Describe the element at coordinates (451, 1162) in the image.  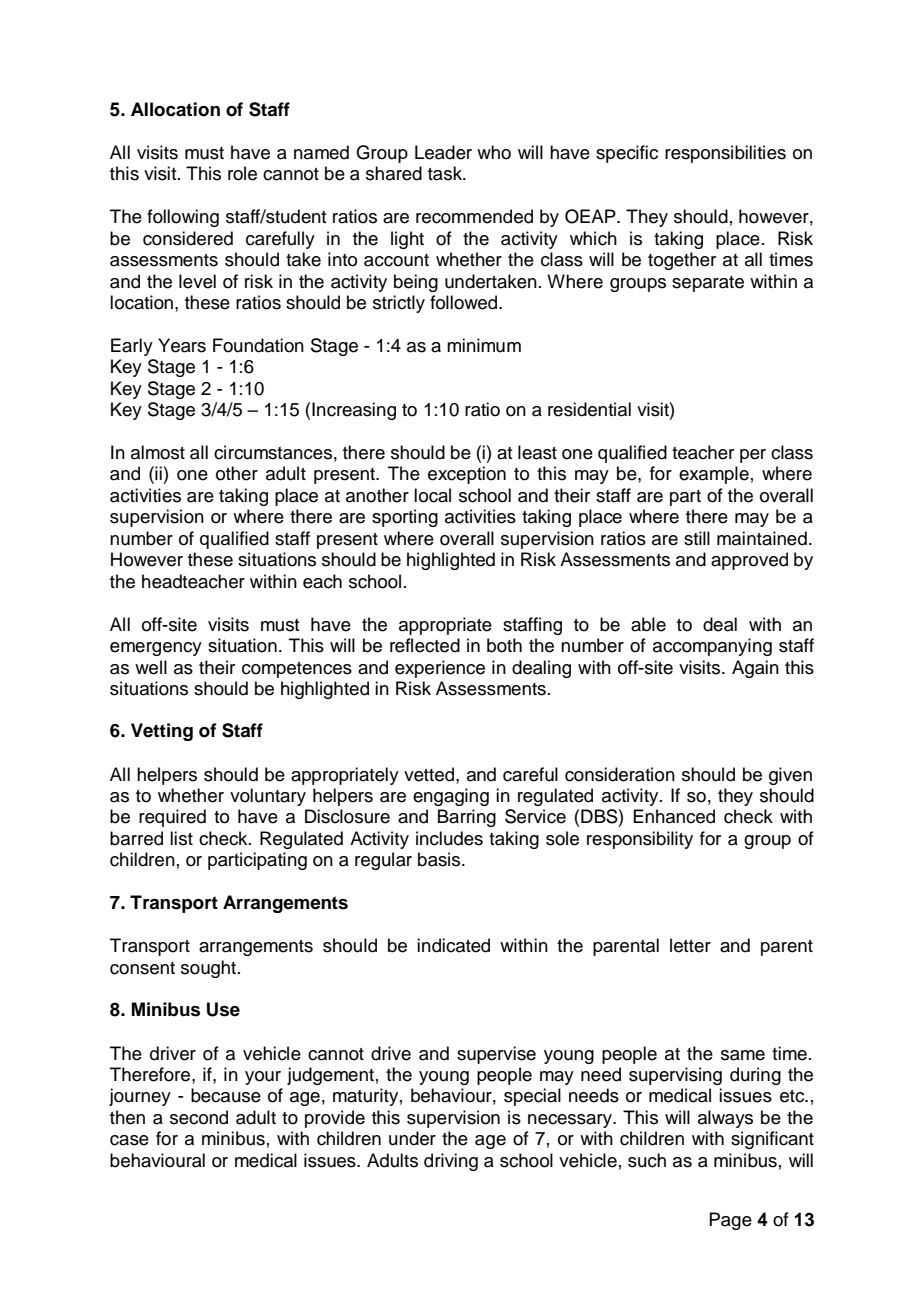
I see `driving` at that location.
